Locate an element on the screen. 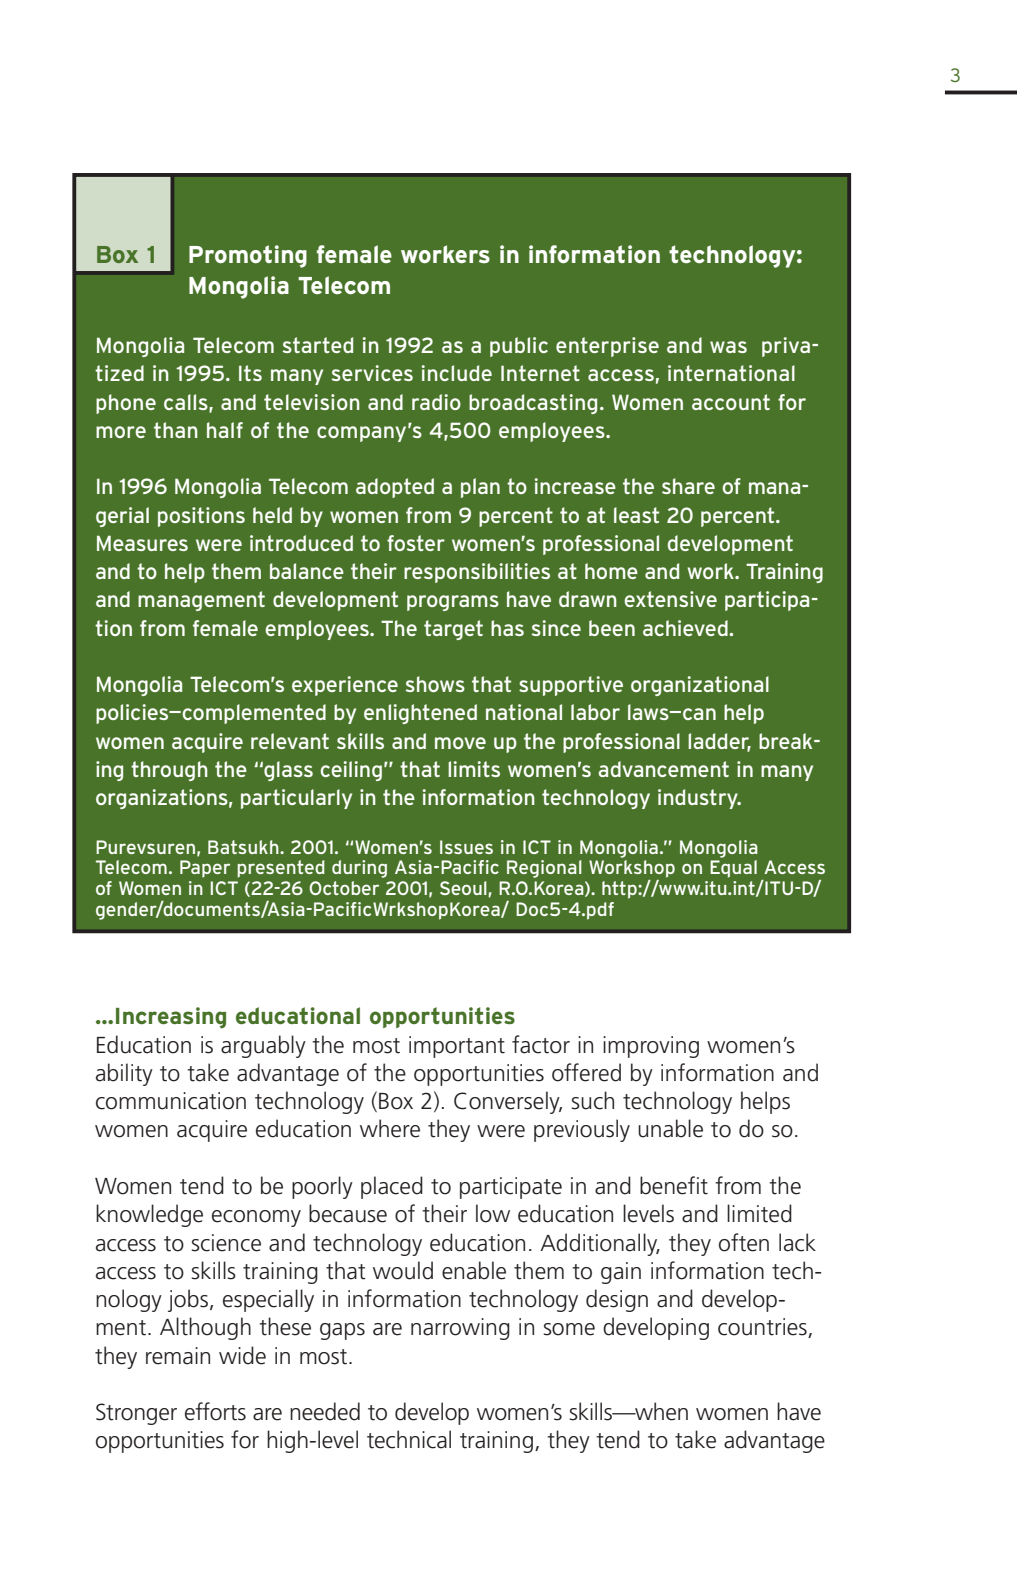  important is located at coordinates (457, 1047).
